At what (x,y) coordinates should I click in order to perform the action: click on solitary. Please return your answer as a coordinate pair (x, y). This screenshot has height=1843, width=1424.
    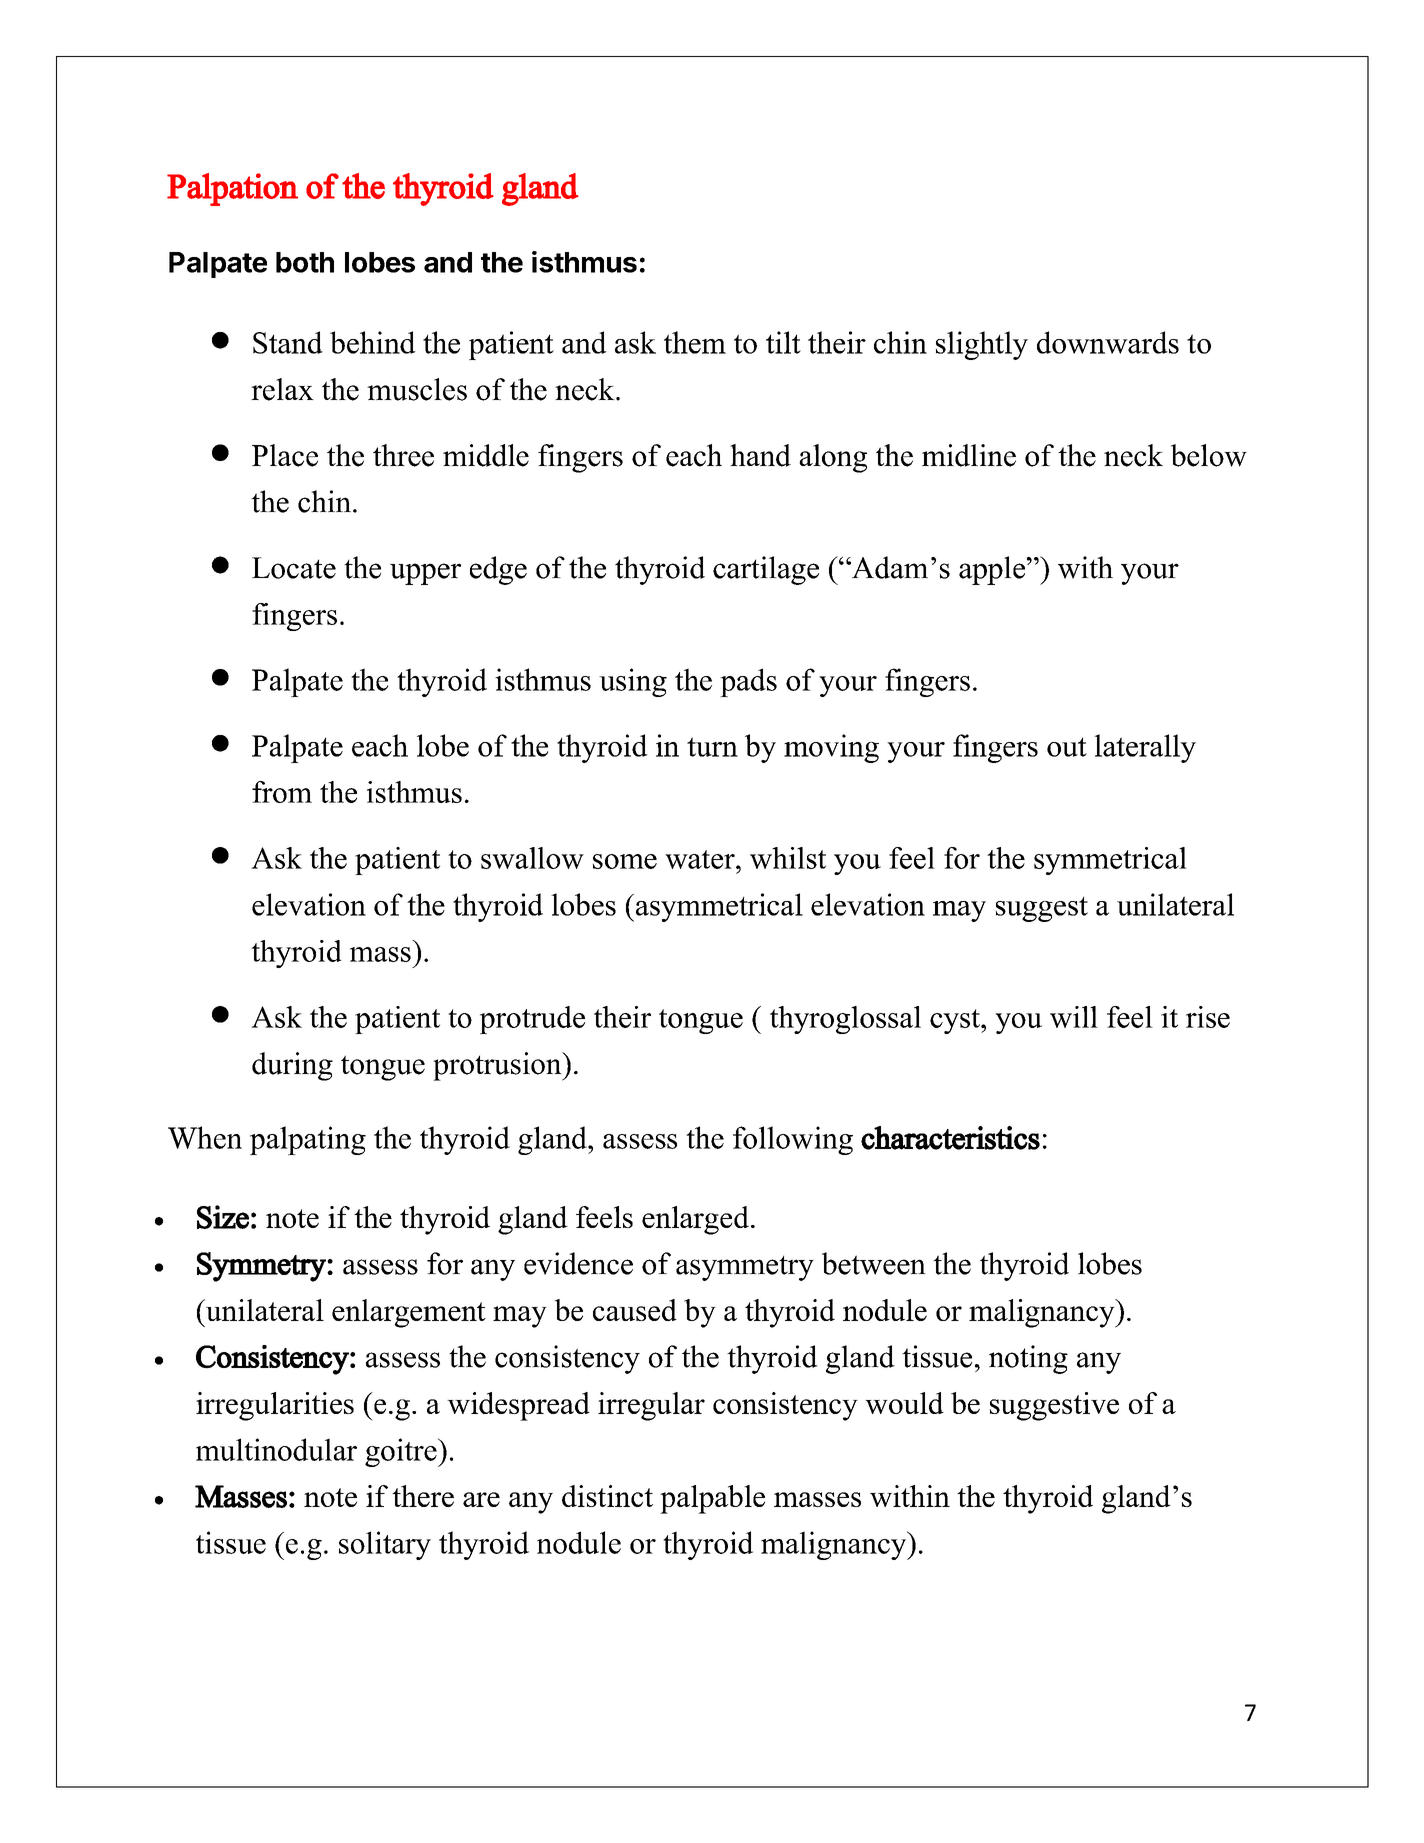
    Looking at the image, I should click on (385, 1545).
